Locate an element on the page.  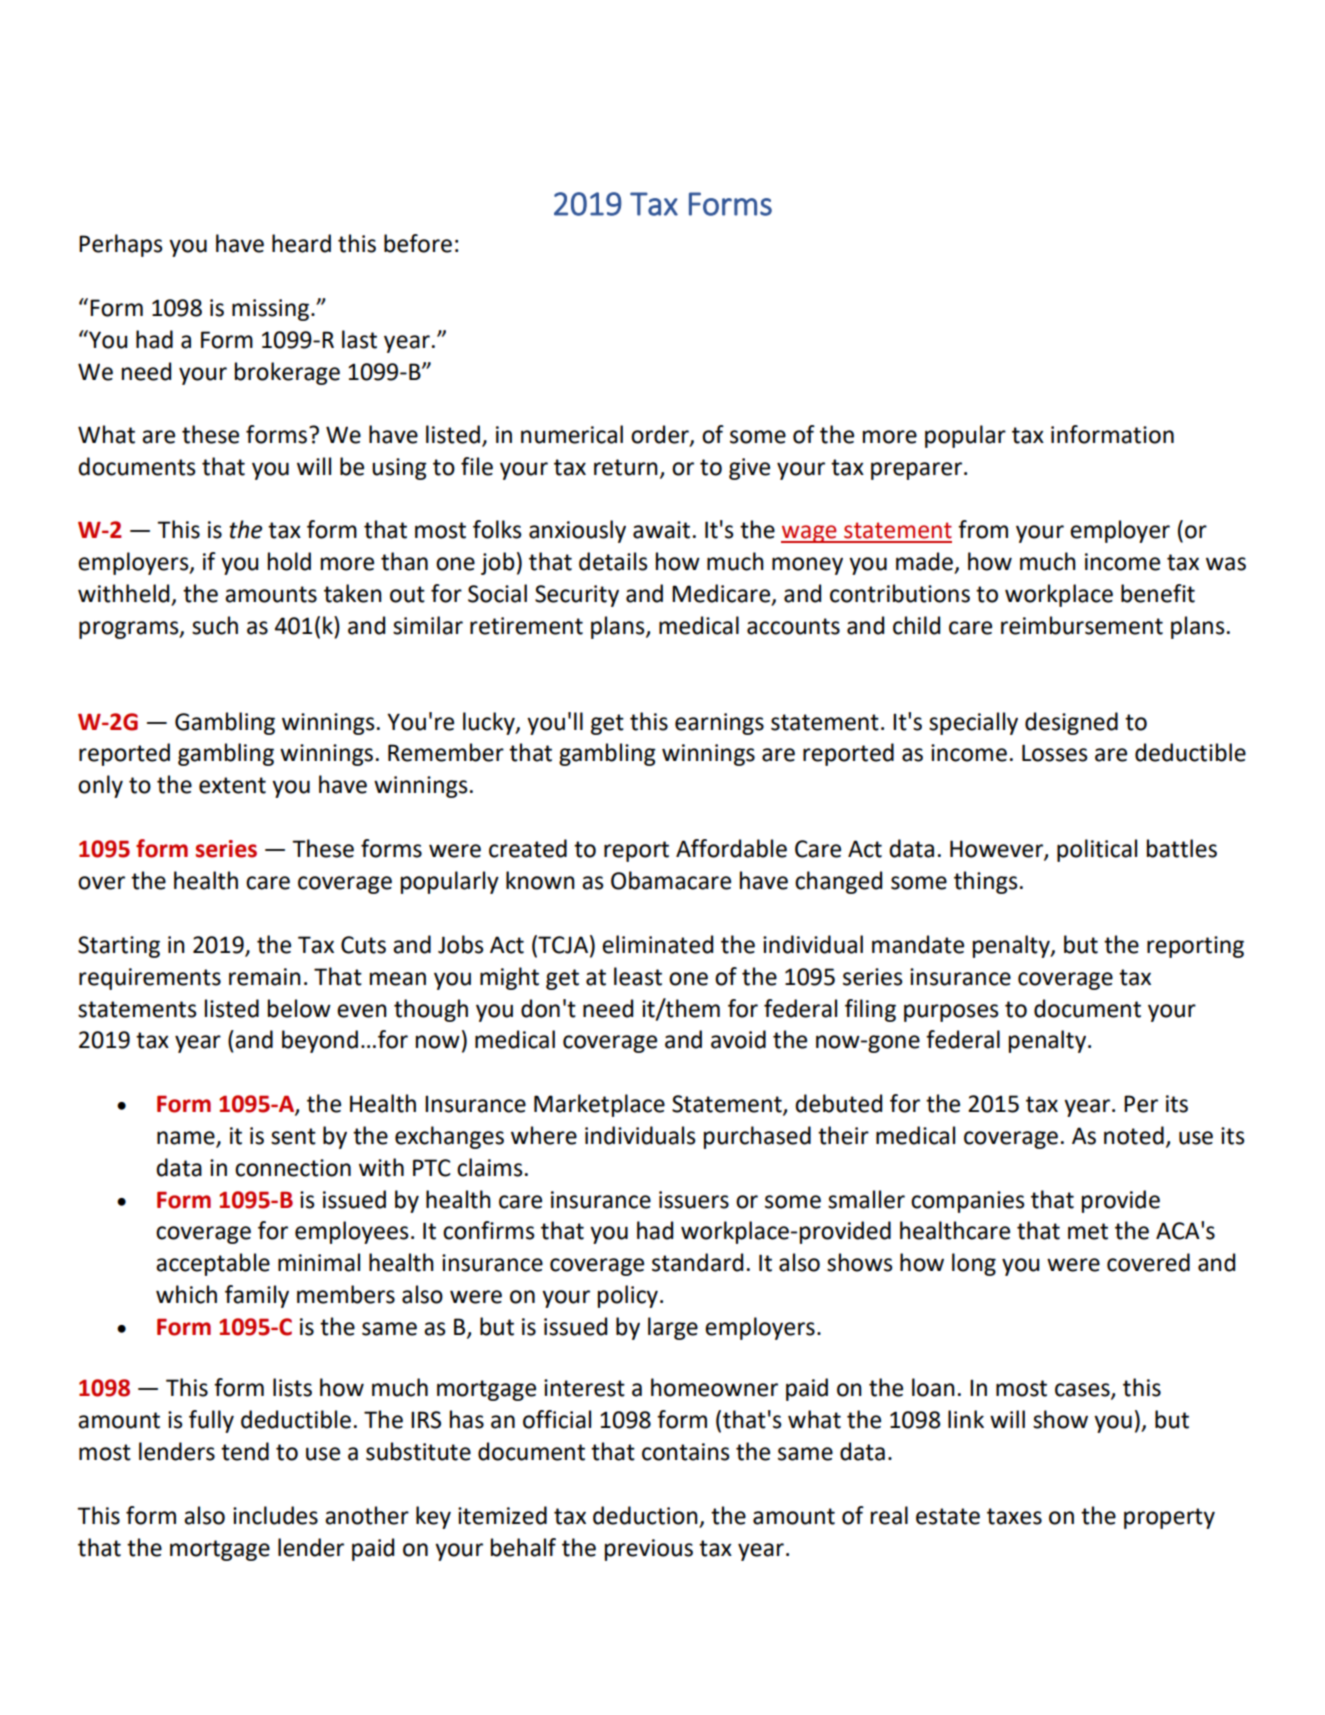
remain is located at coordinates (265, 977).
